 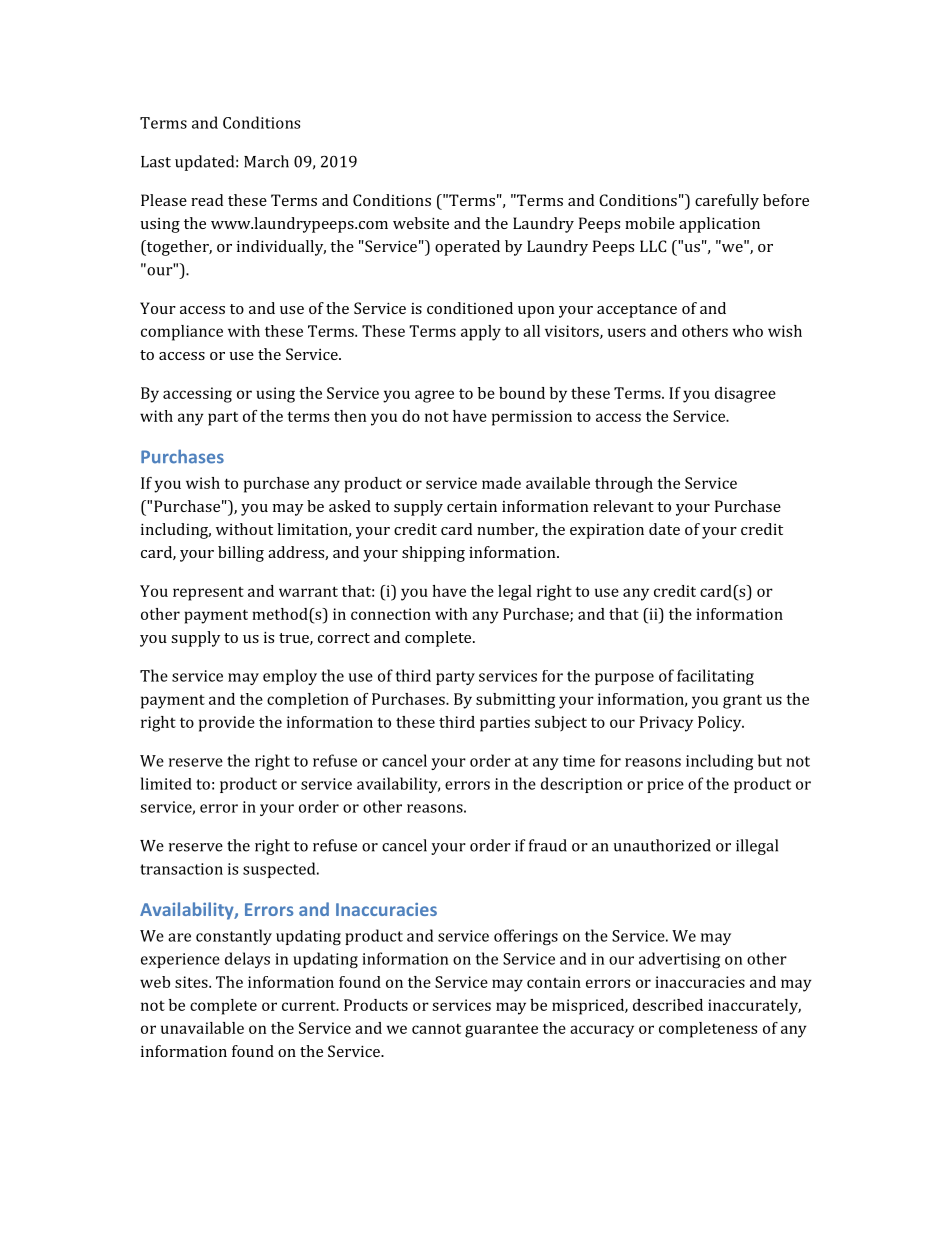 I want to click on facilitating, so click(x=715, y=677).
